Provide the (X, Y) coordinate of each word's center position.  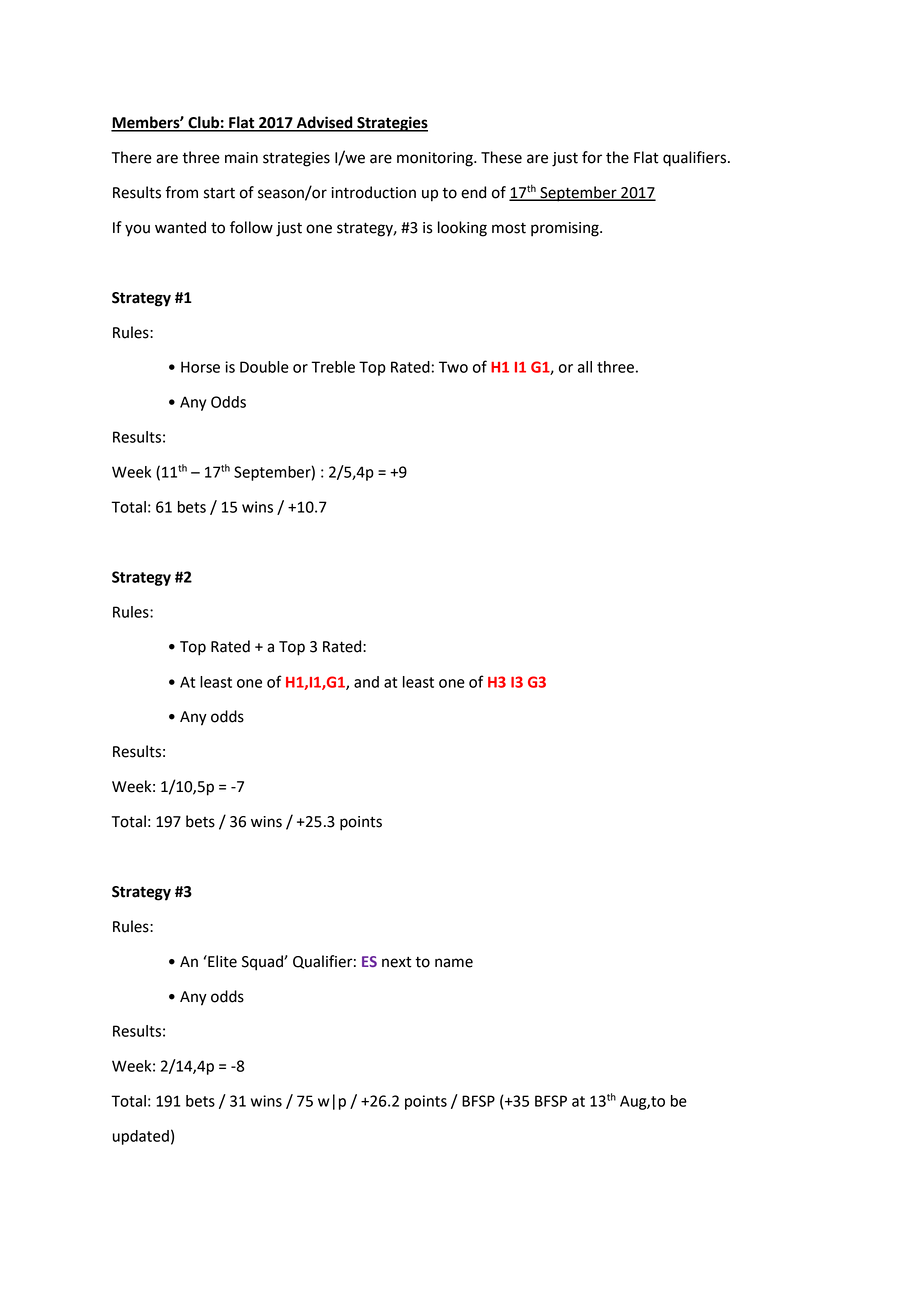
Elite (221, 961)
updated (141, 1137)
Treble (333, 367)
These (501, 157)
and (366, 682)
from (181, 192)
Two (453, 367)
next (397, 962)
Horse (200, 367)
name (454, 963)
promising (566, 229)
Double (264, 367)
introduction (373, 192)
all (585, 367)
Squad (263, 963)
